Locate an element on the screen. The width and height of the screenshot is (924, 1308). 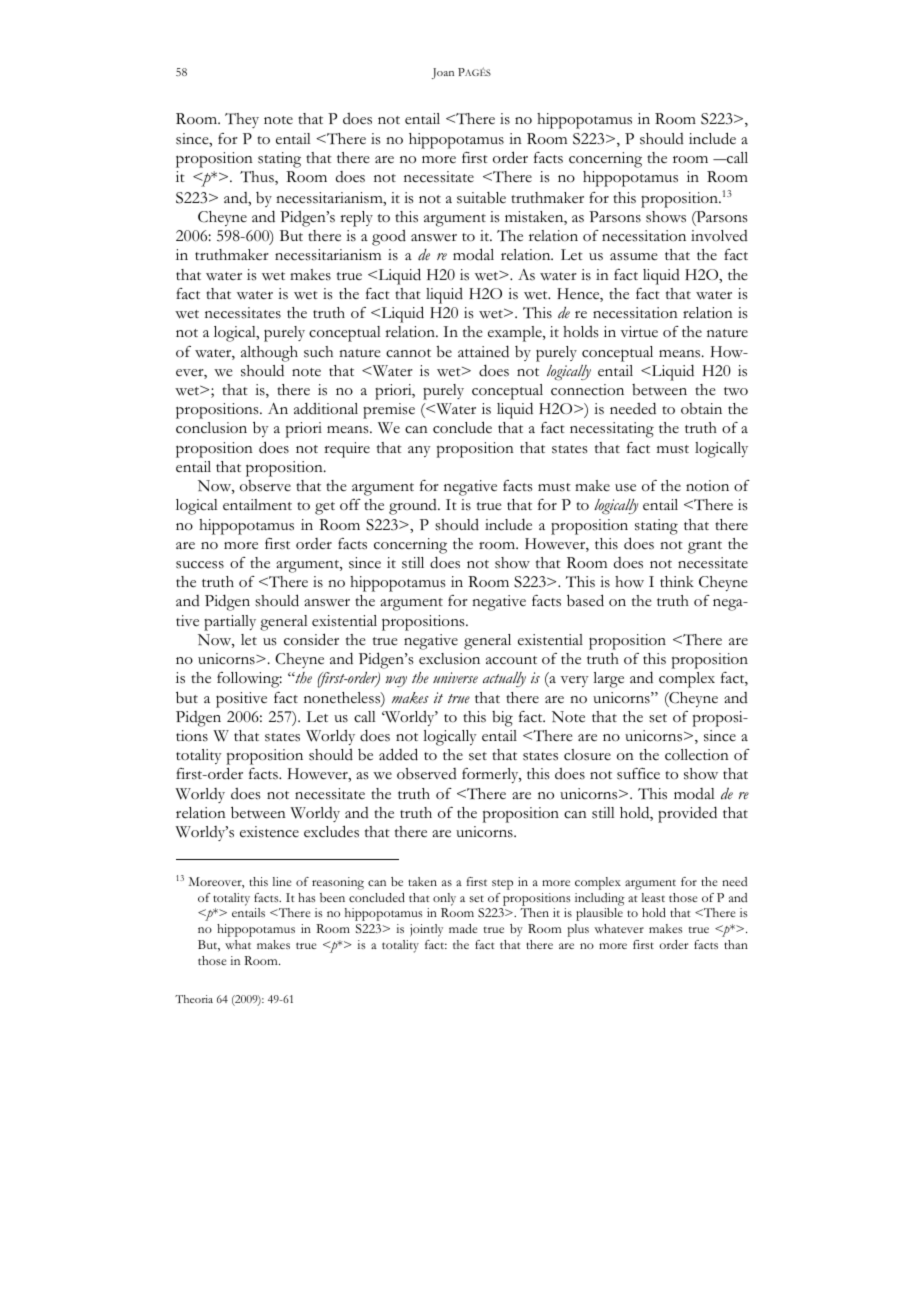
line is located at coordinates (282, 881).
